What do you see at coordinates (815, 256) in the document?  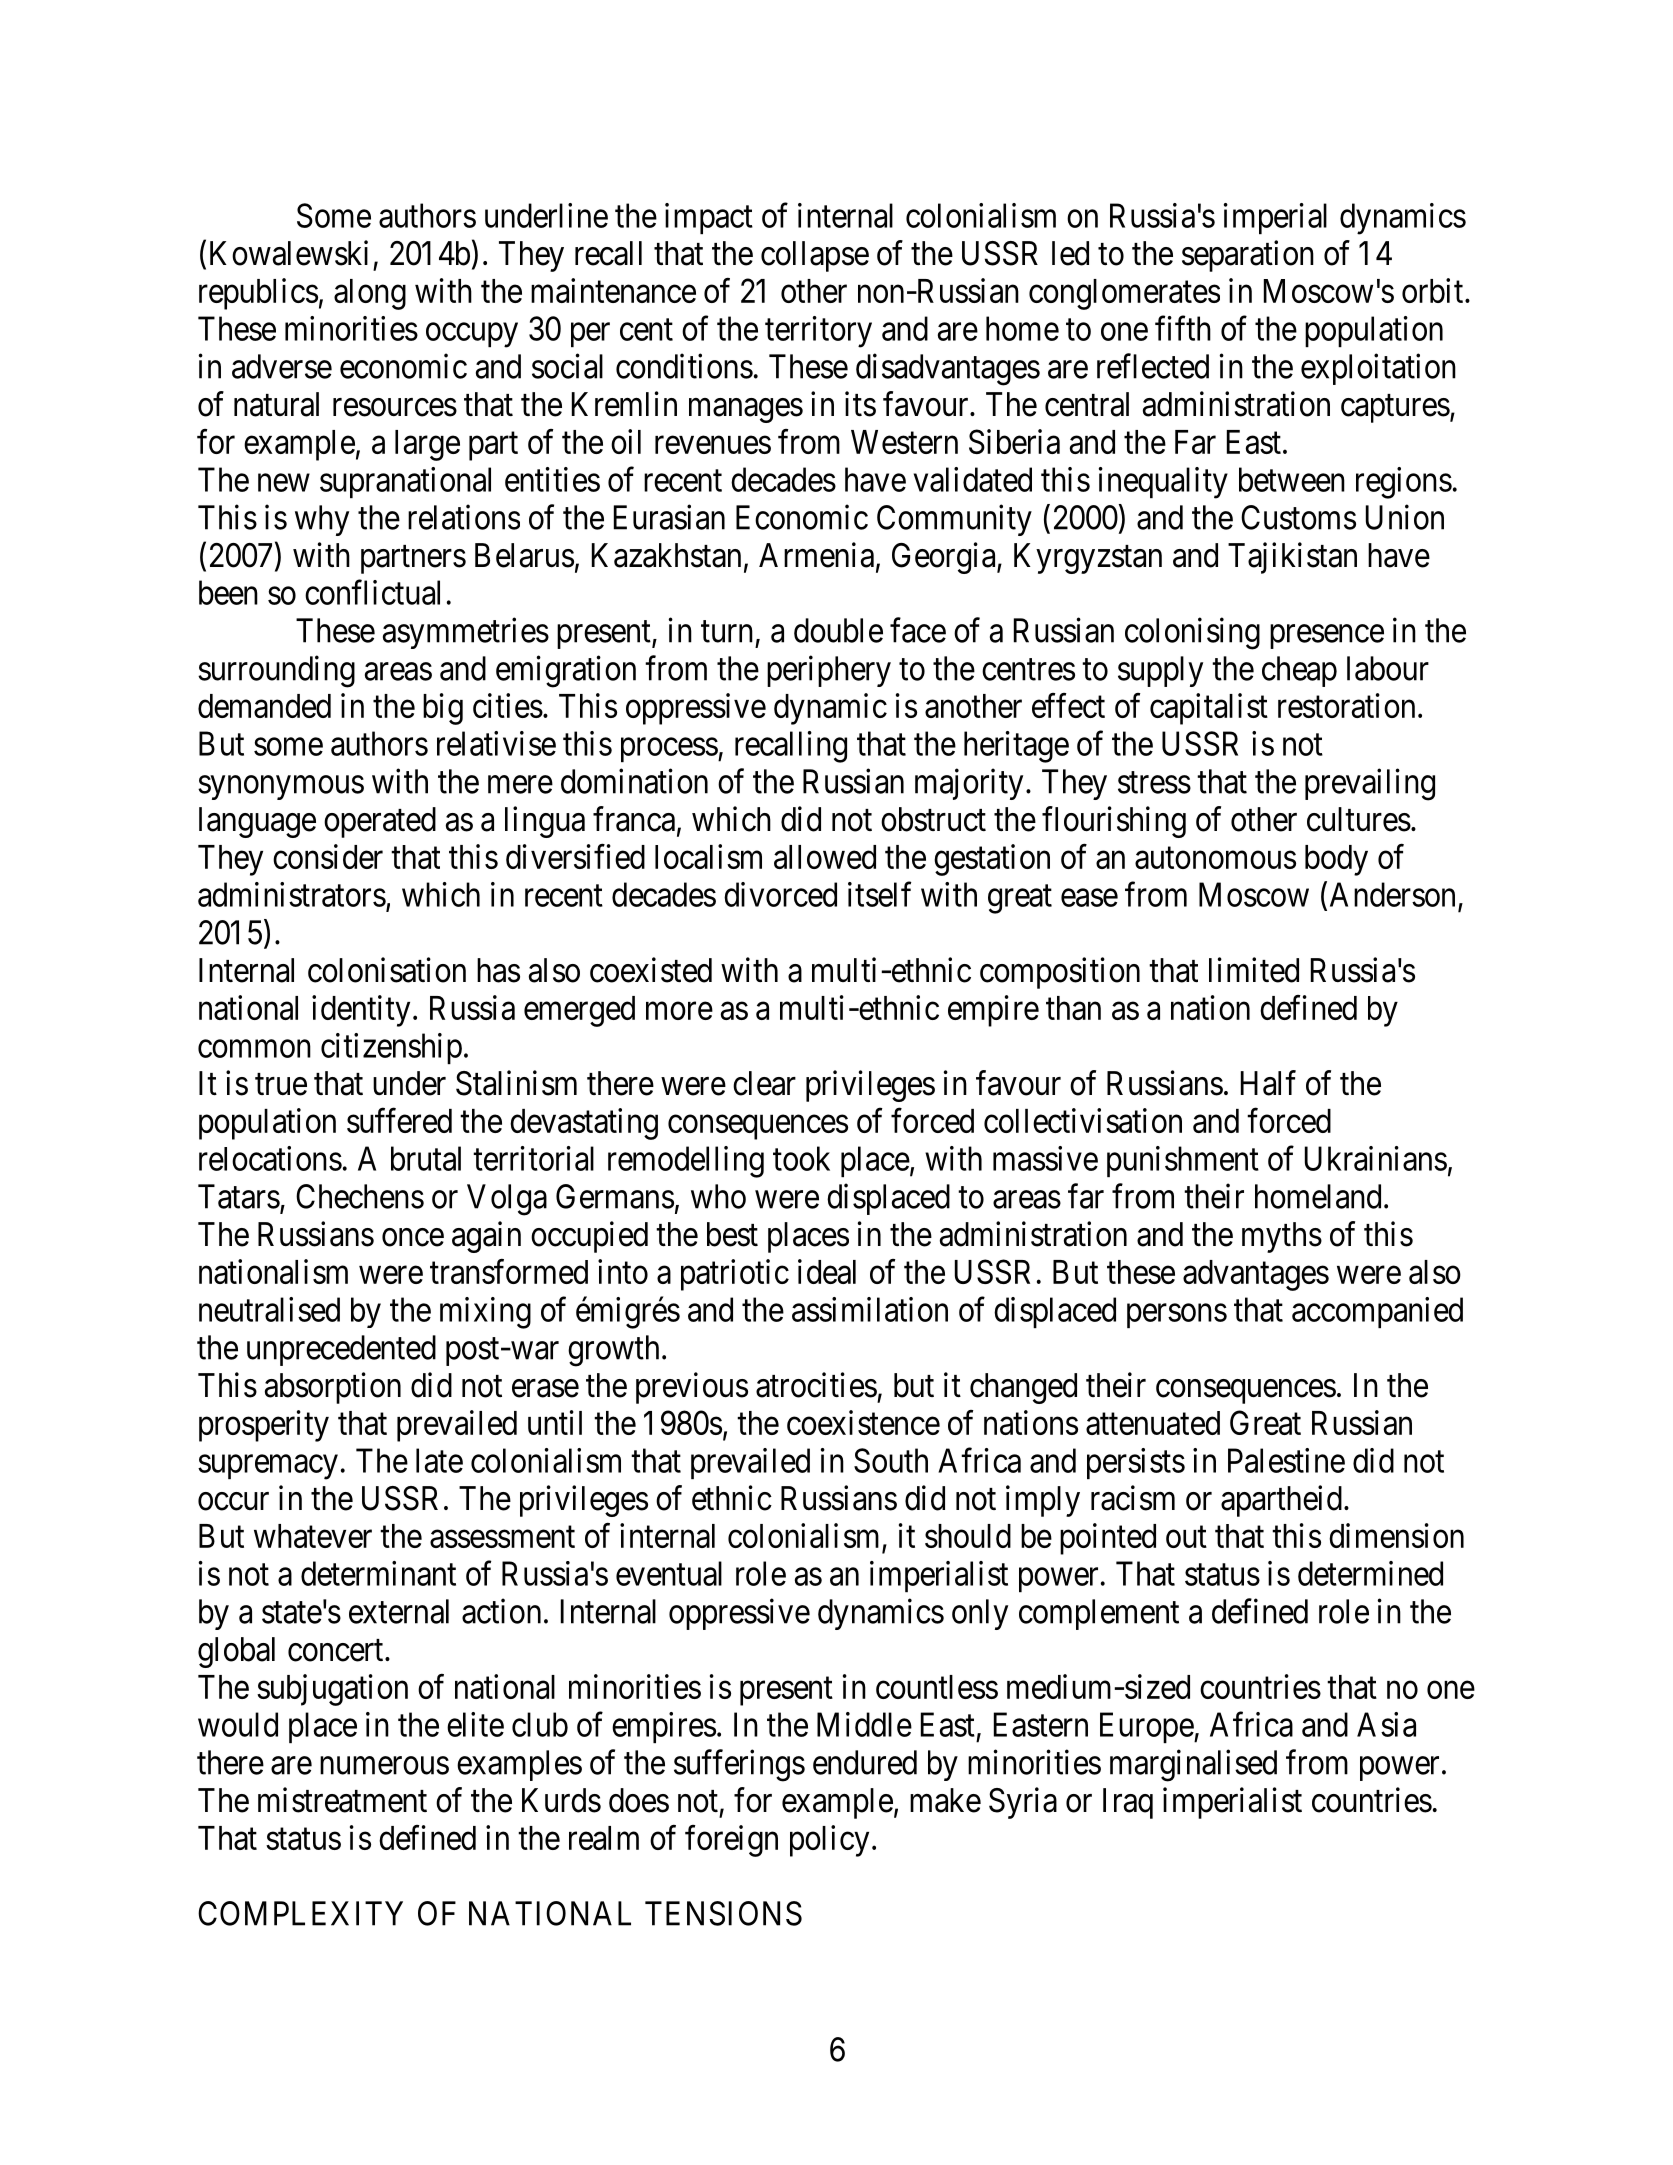 I see `collapse` at bounding box center [815, 256].
